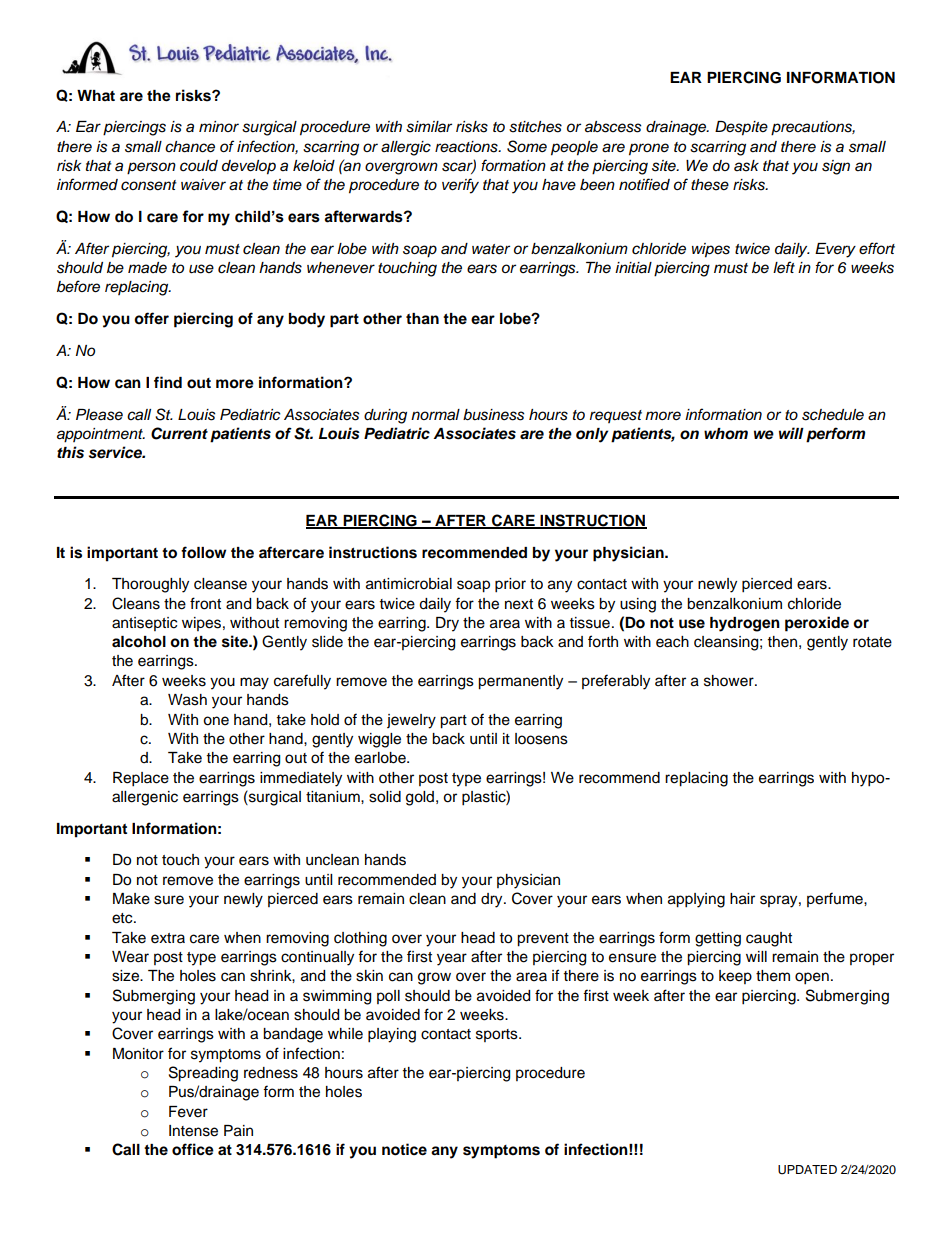 This document has width=952, height=1233. What do you see at coordinates (745, 624) in the document?
I see `hydrogen` at bounding box center [745, 624].
